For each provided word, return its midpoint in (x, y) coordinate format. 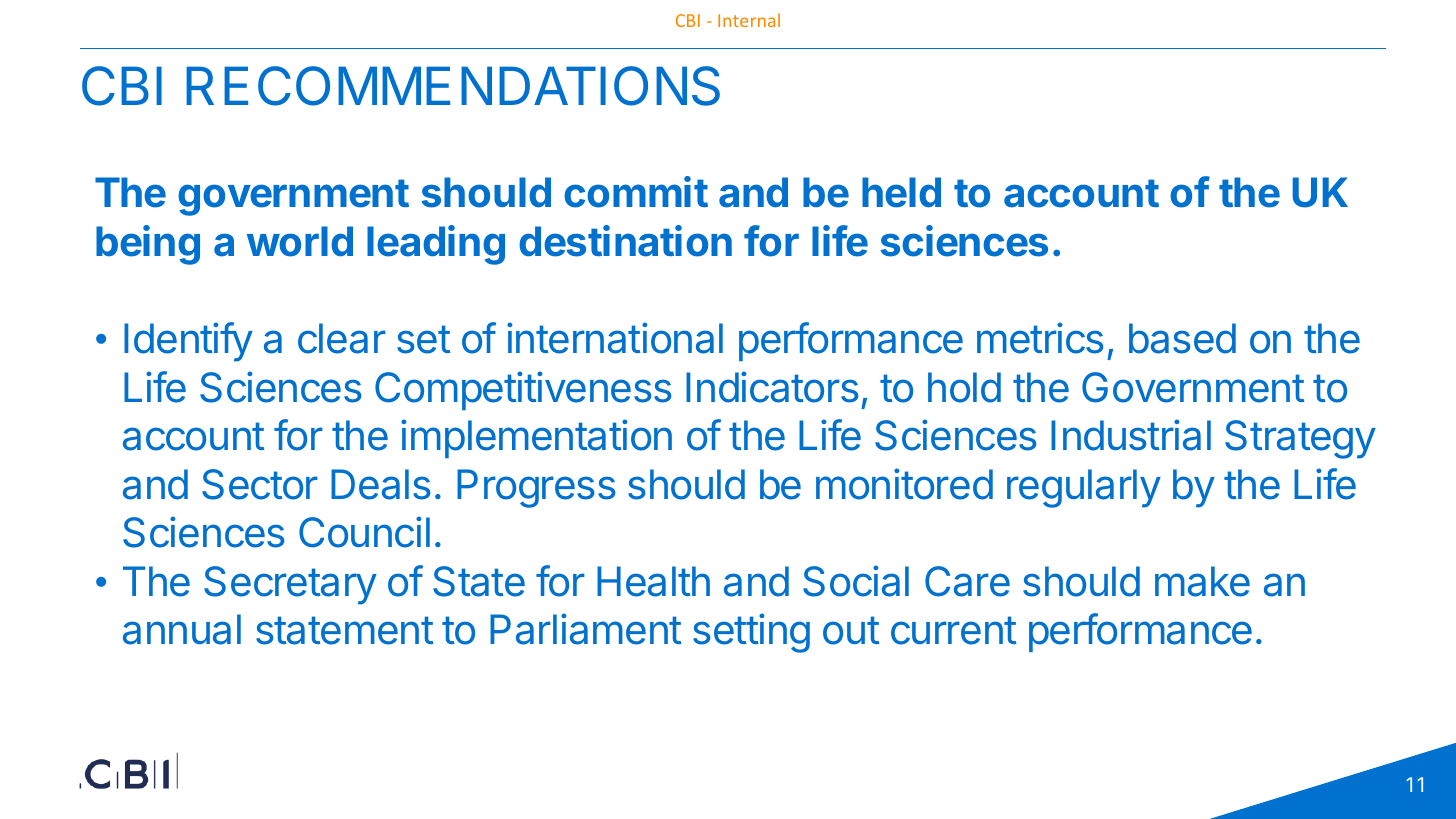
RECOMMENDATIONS (453, 86)
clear (342, 338)
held (901, 192)
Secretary (290, 585)
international (615, 338)
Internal (749, 20)
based (1182, 338)
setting (751, 633)
